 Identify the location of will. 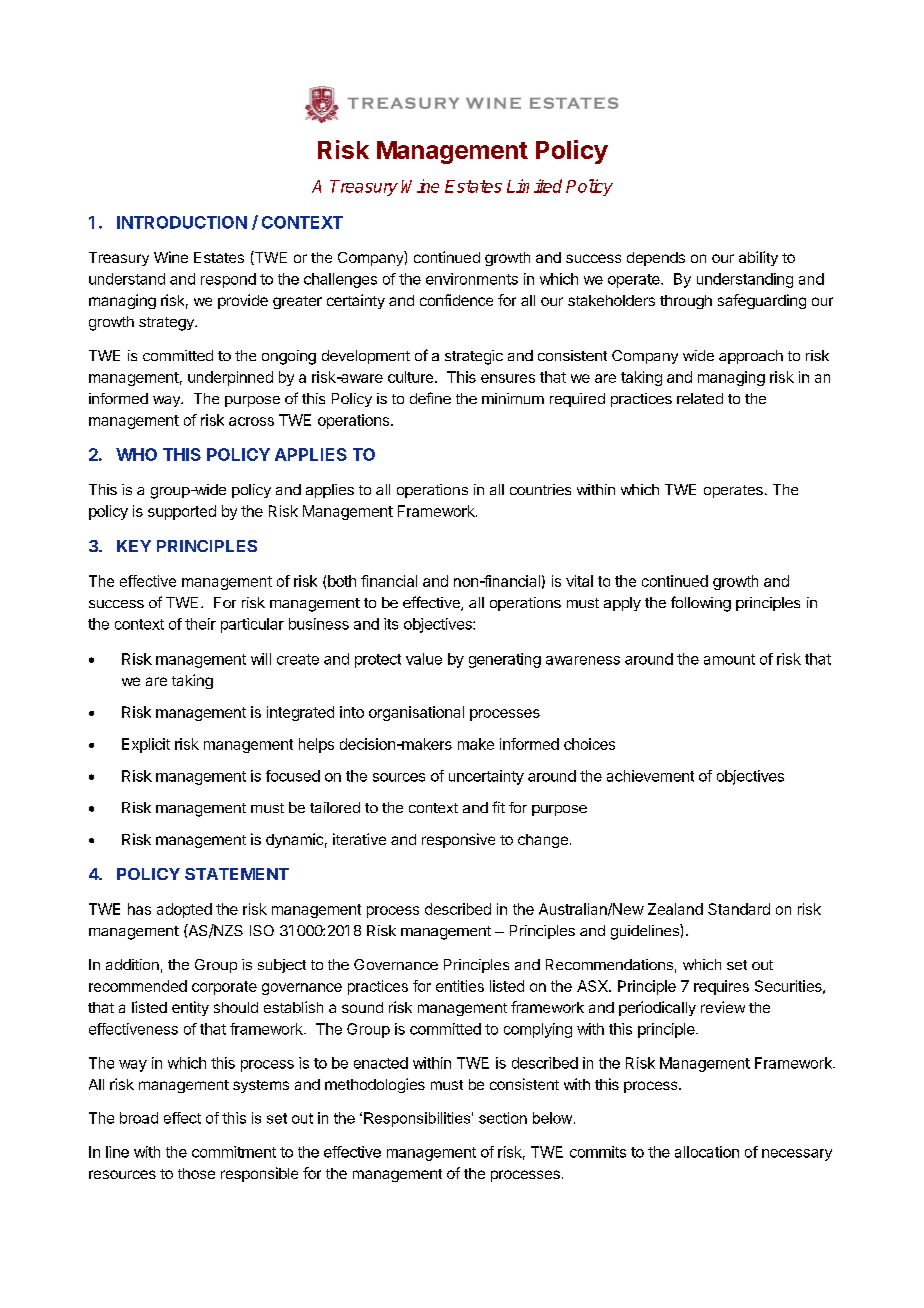
(261, 659).
